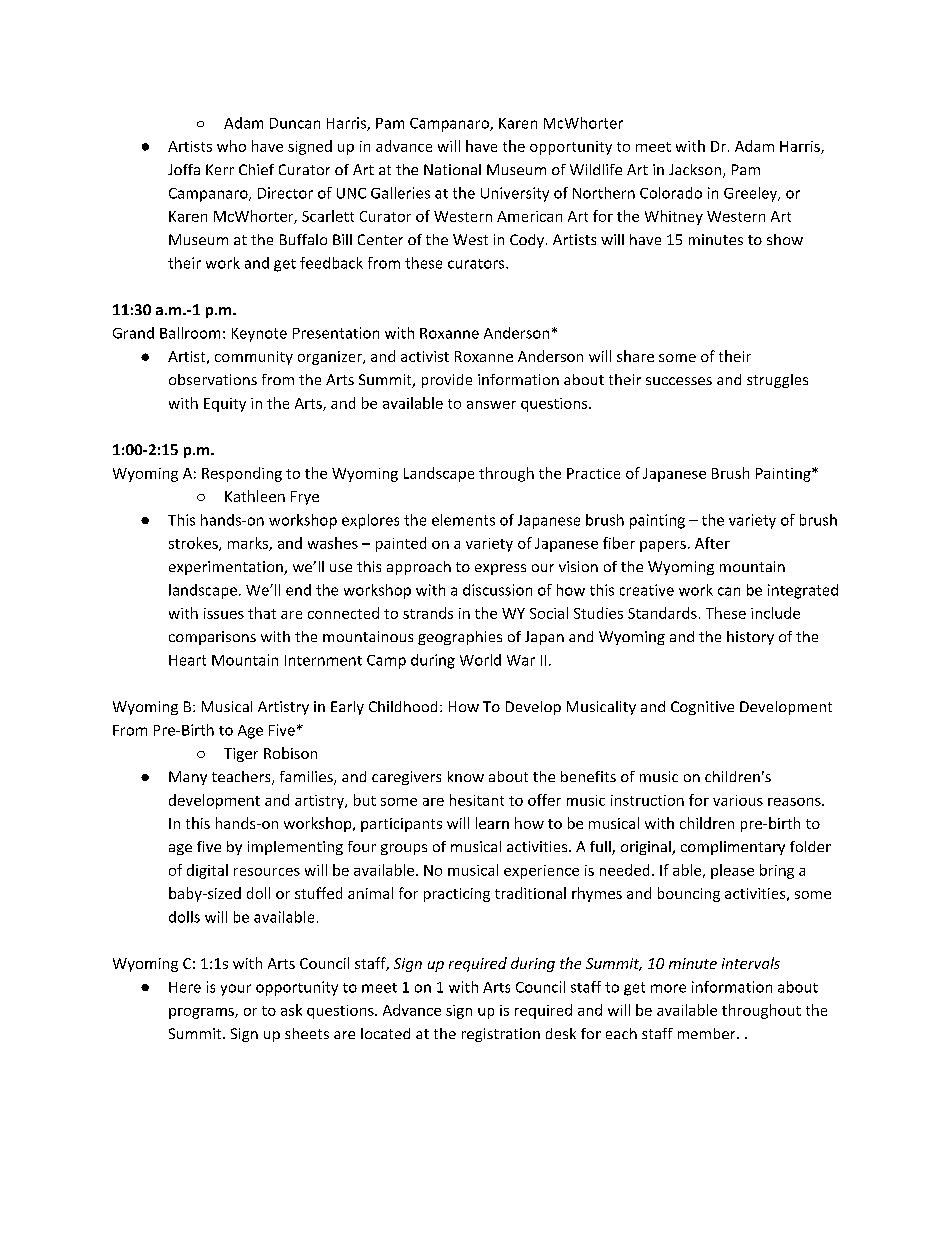 This page has width=952, height=1233. What do you see at coordinates (738, 800) in the page?
I see `various` at bounding box center [738, 800].
